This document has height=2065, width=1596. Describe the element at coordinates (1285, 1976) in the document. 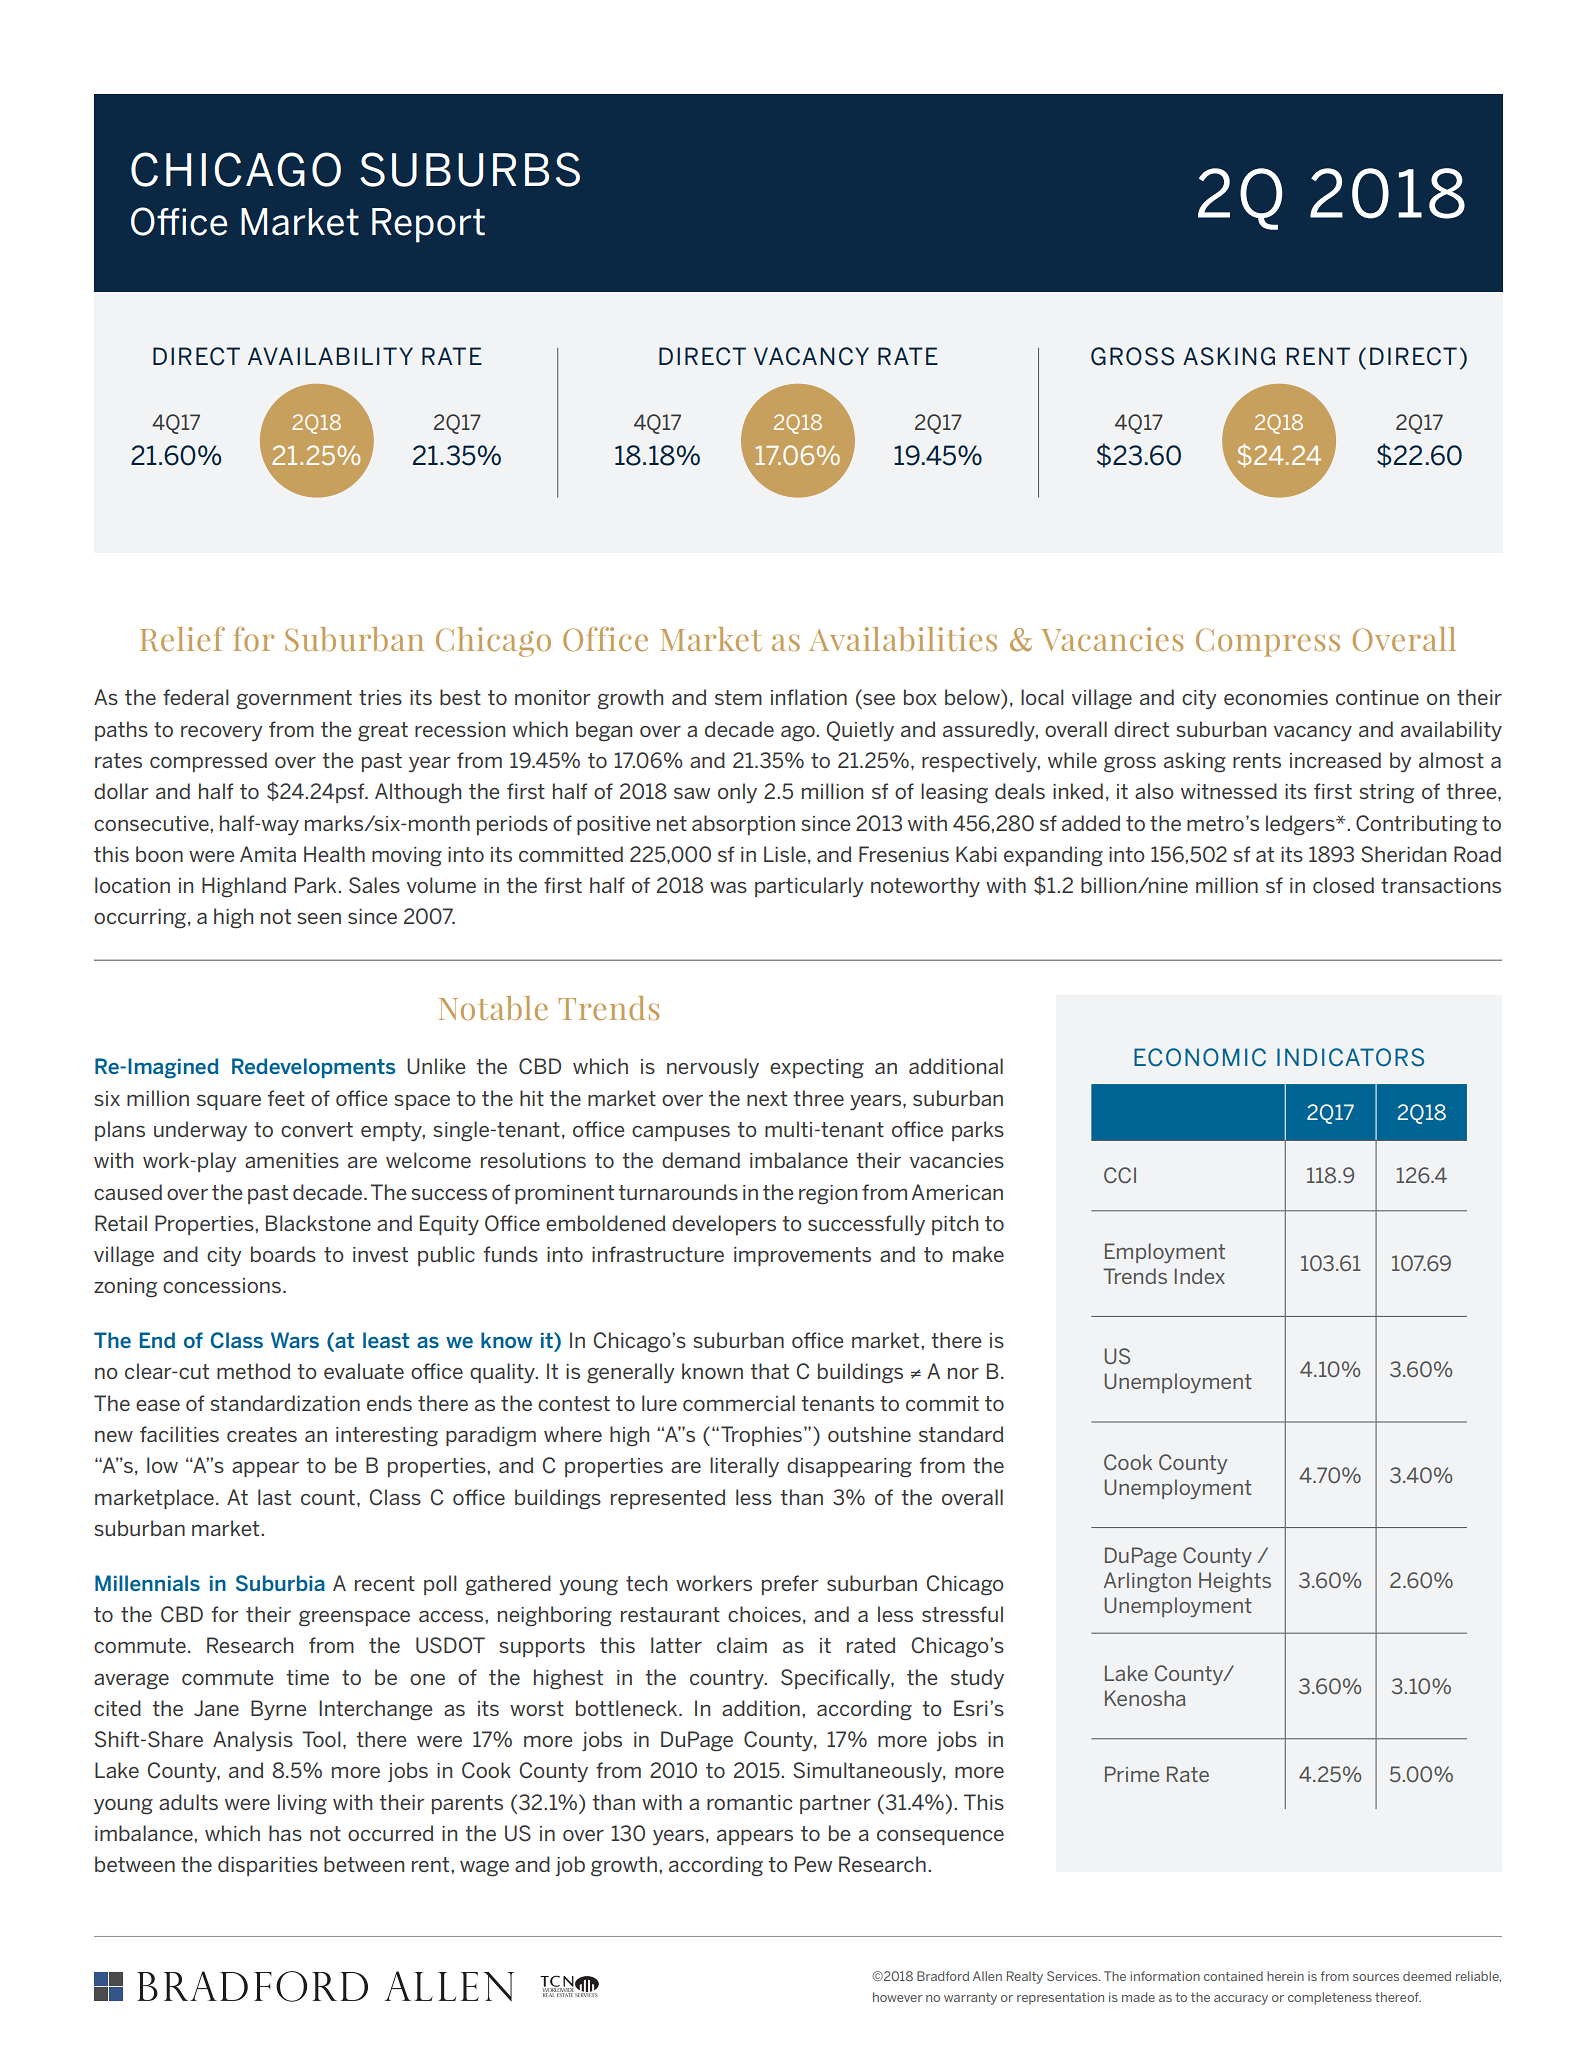

I see `herein` at that location.
